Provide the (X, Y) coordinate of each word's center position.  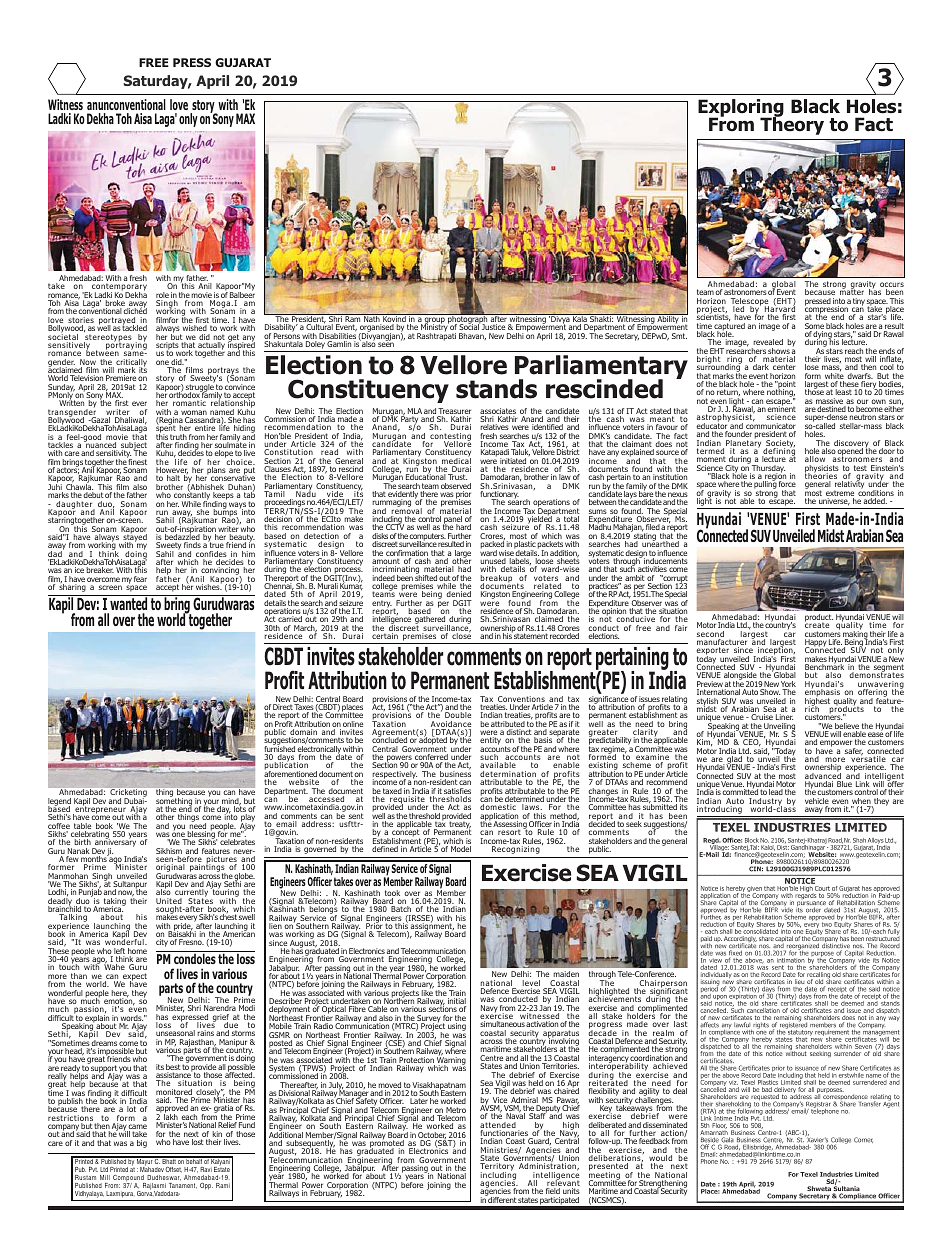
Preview (710, 685)
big (142, 1144)
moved (390, 1086)
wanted (129, 603)
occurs (892, 286)
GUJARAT (243, 62)
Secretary (622, 337)
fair (681, 628)
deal (680, 1091)
